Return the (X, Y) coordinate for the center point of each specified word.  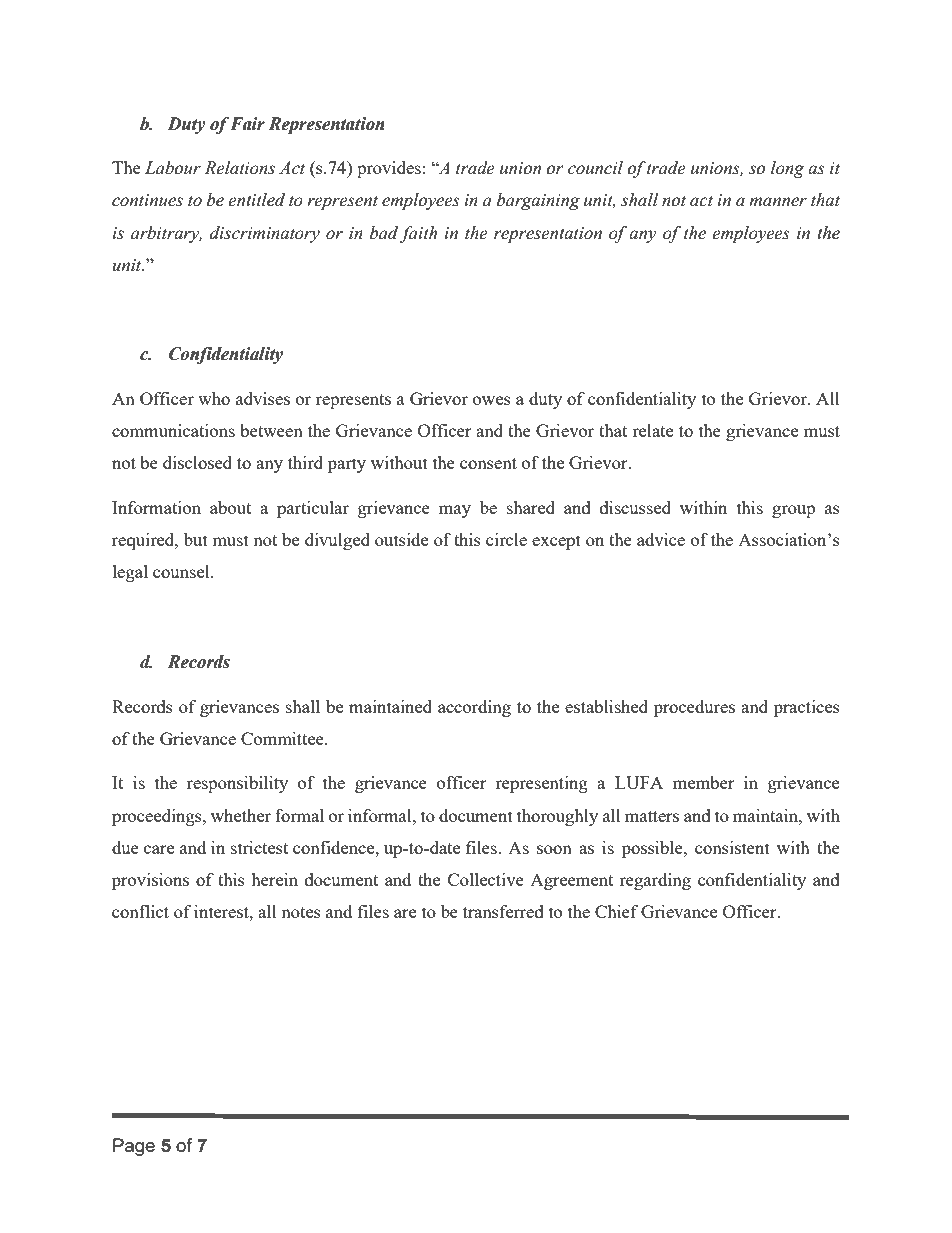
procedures (694, 708)
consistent (732, 847)
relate (652, 430)
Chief (616, 911)
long (787, 169)
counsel (182, 571)
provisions (150, 881)
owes (492, 400)
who (214, 398)
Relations (240, 168)
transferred (503, 911)
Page (134, 1147)
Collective (486, 879)
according (474, 708)
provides (389, 169)
